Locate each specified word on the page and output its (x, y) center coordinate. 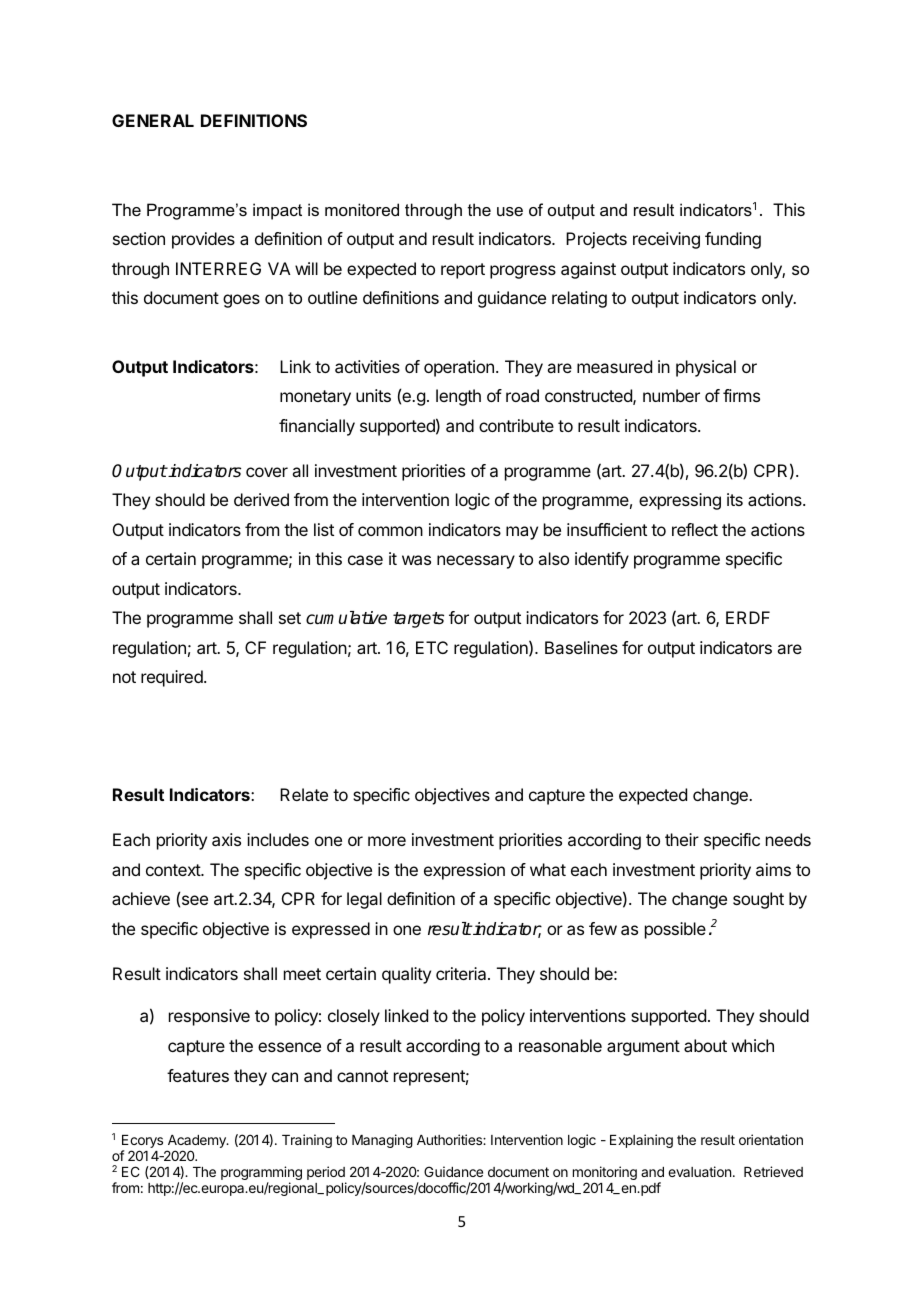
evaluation (699, 1171)
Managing (382, 1141)
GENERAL (153, 120)
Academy (198, 1141)
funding (733, 240)
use (510, 211)
